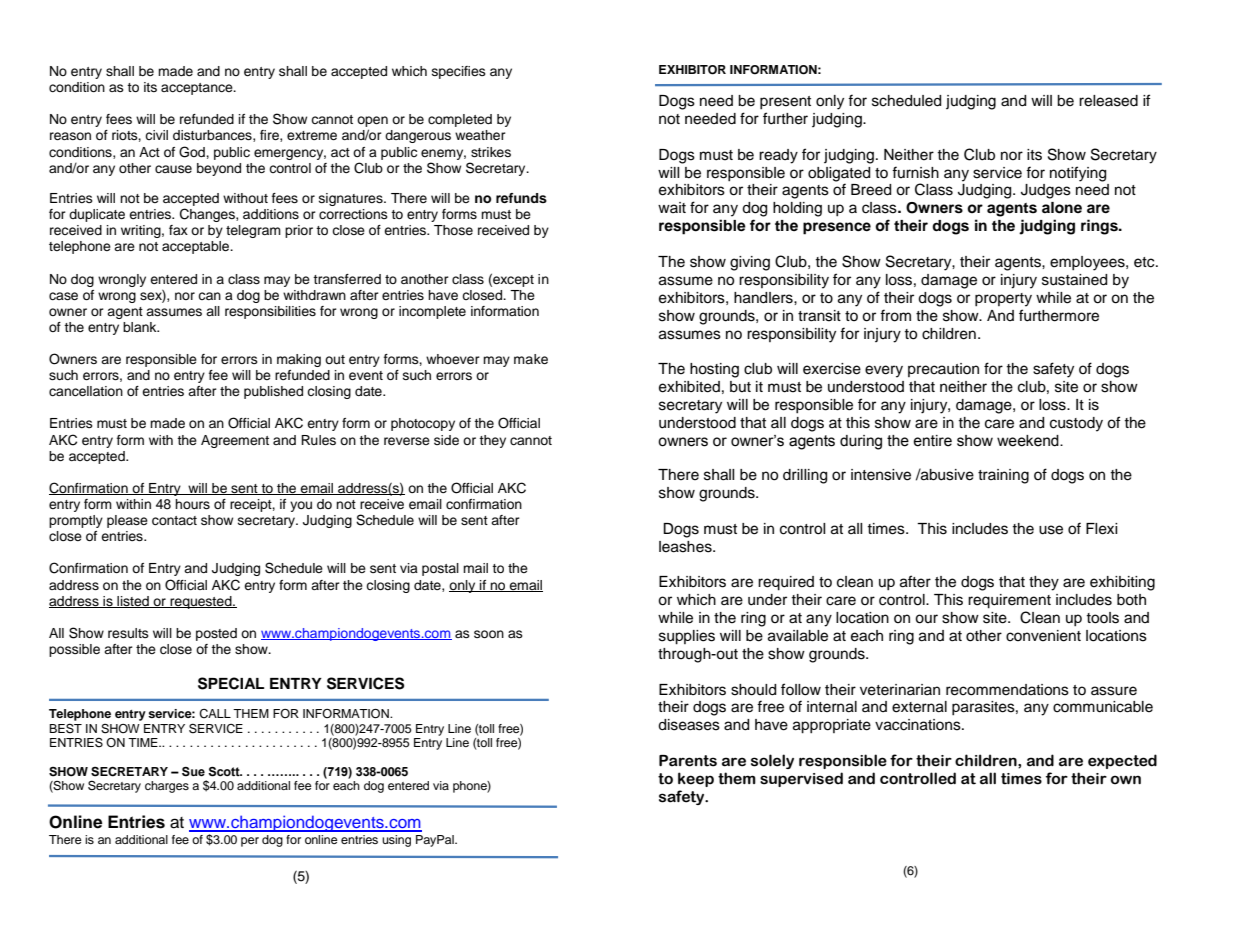 The width and height of the screenshot is (1233, 952). Describe the element at coordinates (689, 387) in the screenshot. I see `exhibited` at that location.
